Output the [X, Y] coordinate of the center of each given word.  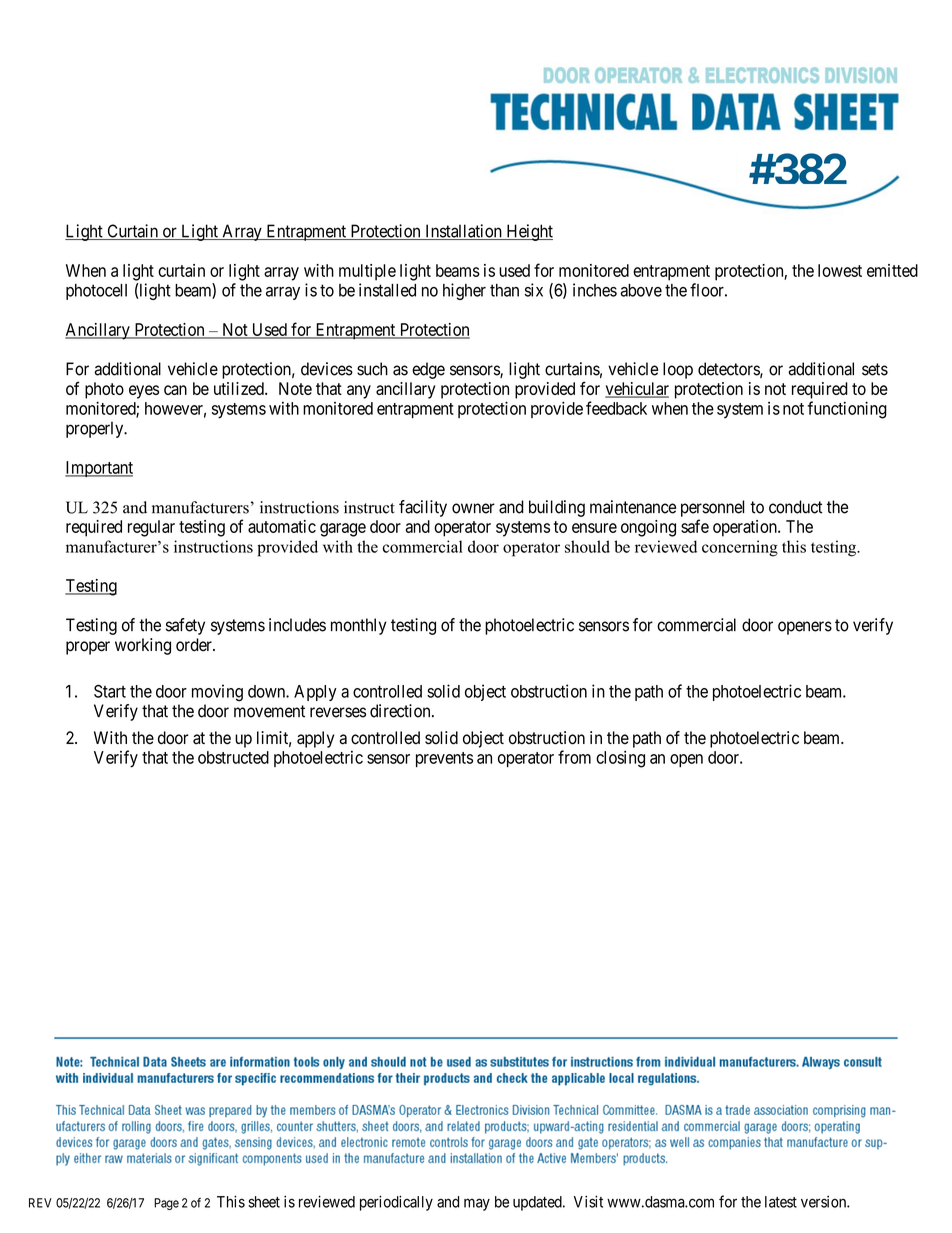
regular [151, 528]
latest [781, 1202]
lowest [840, 270]
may [477, 1204]
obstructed [233, 757]
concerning [740, 548]
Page [166, 1204]
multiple [367, 272]
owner [473, 508]
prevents [444, 759]
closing [620, 759]
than [504, 290]
